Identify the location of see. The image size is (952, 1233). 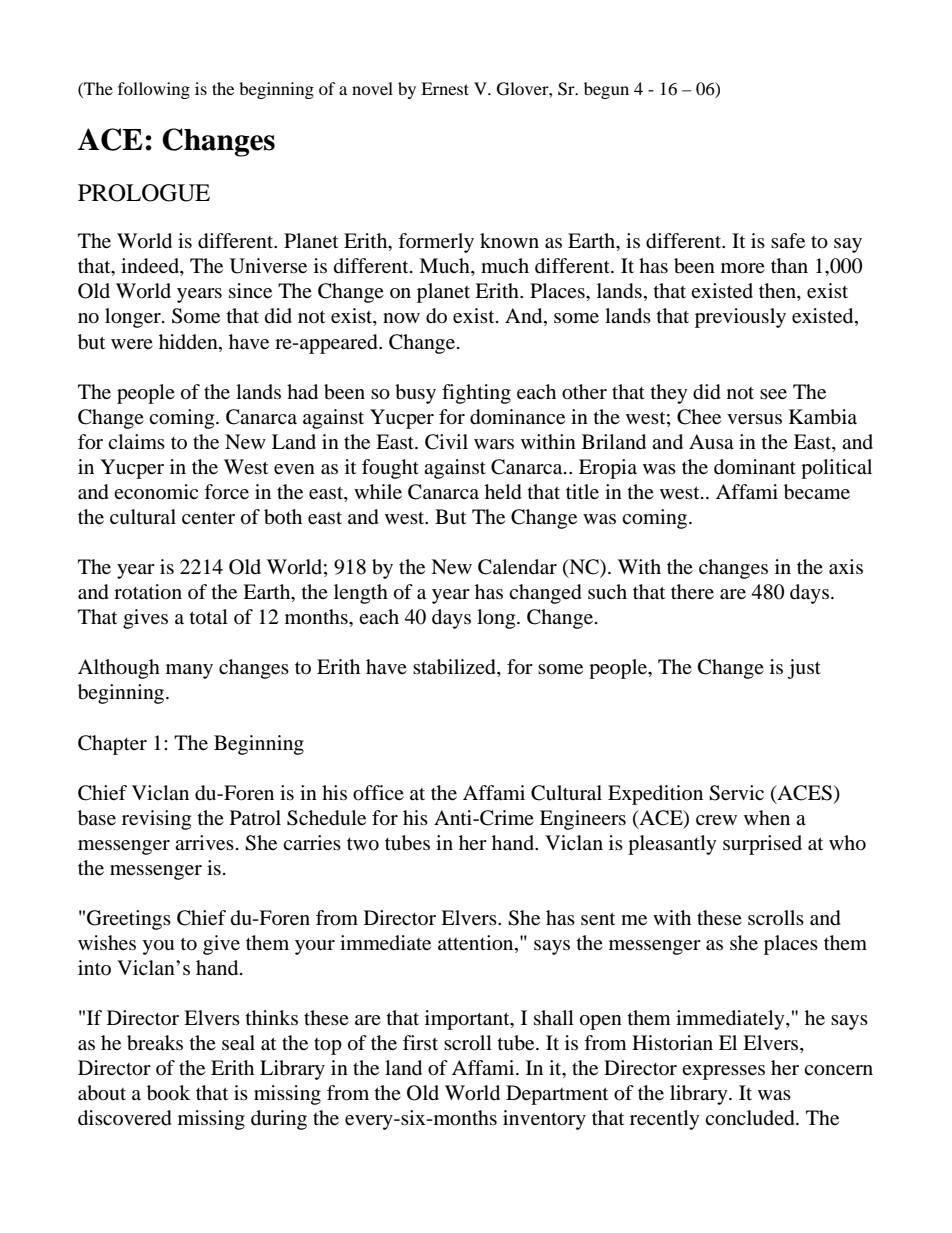
(773, 394).
